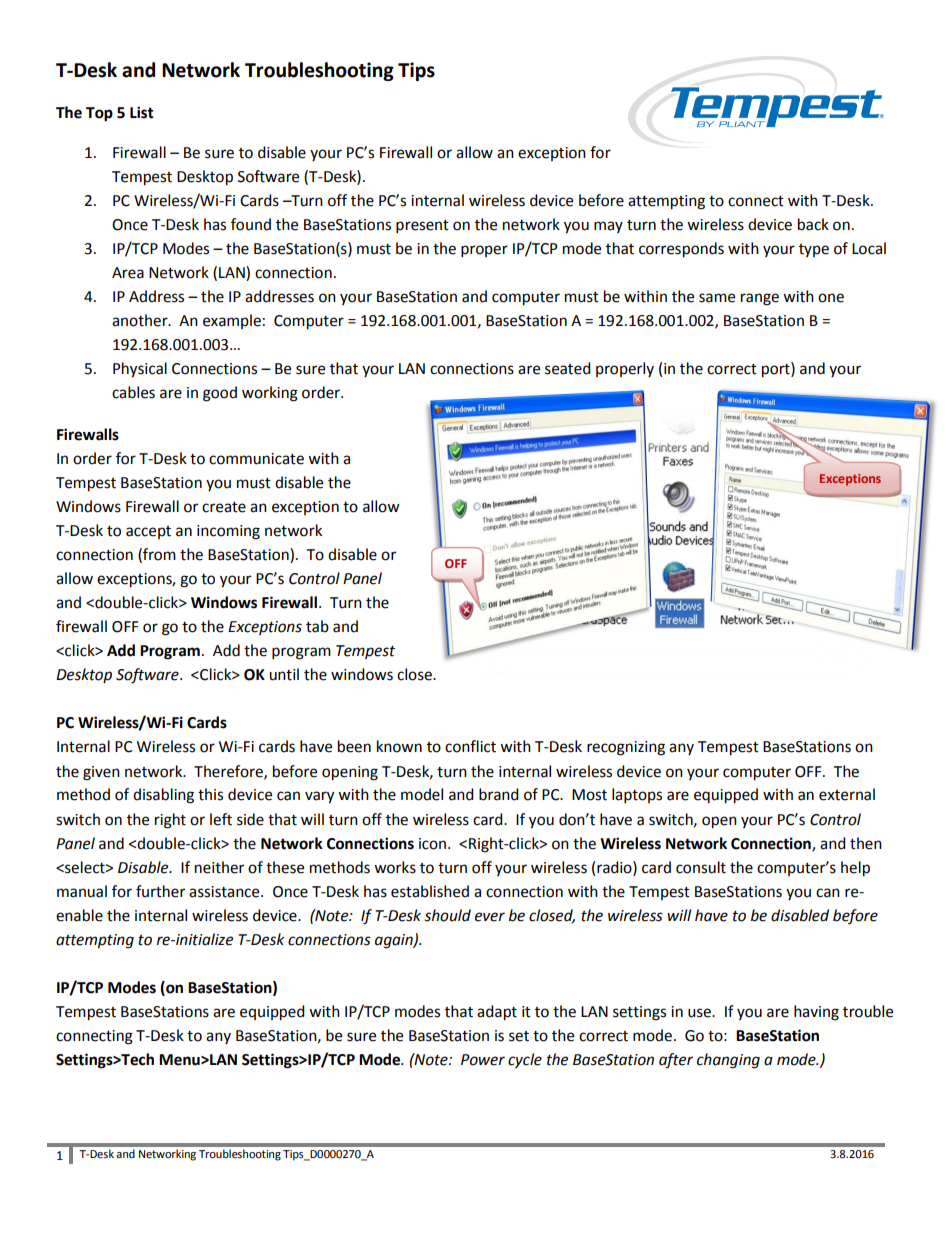  I want to click on consult, so click(701, 867).
